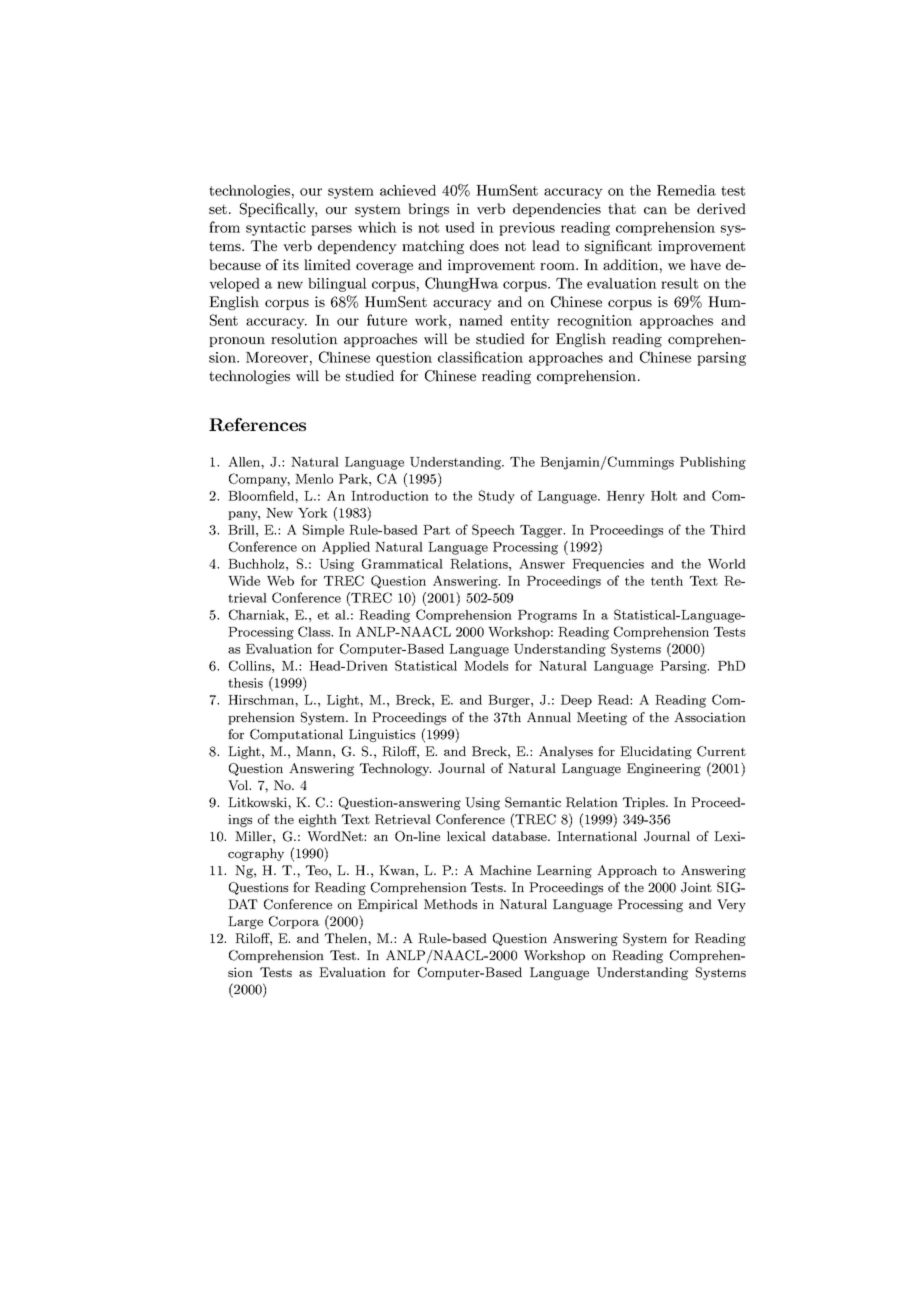  I want to click on Joint, so click(696, 887).
